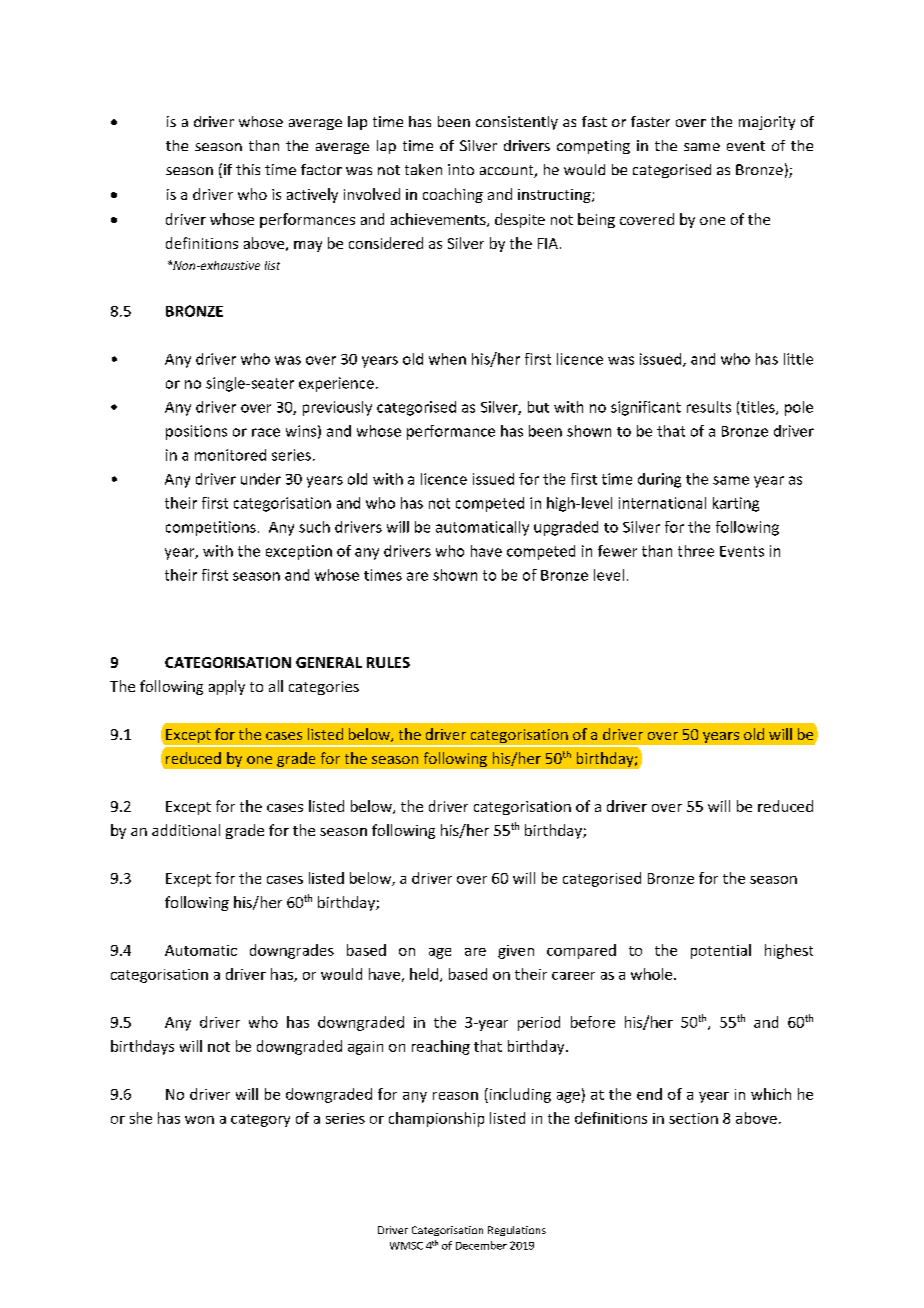  I want to click on won, so click(199, 1120).
